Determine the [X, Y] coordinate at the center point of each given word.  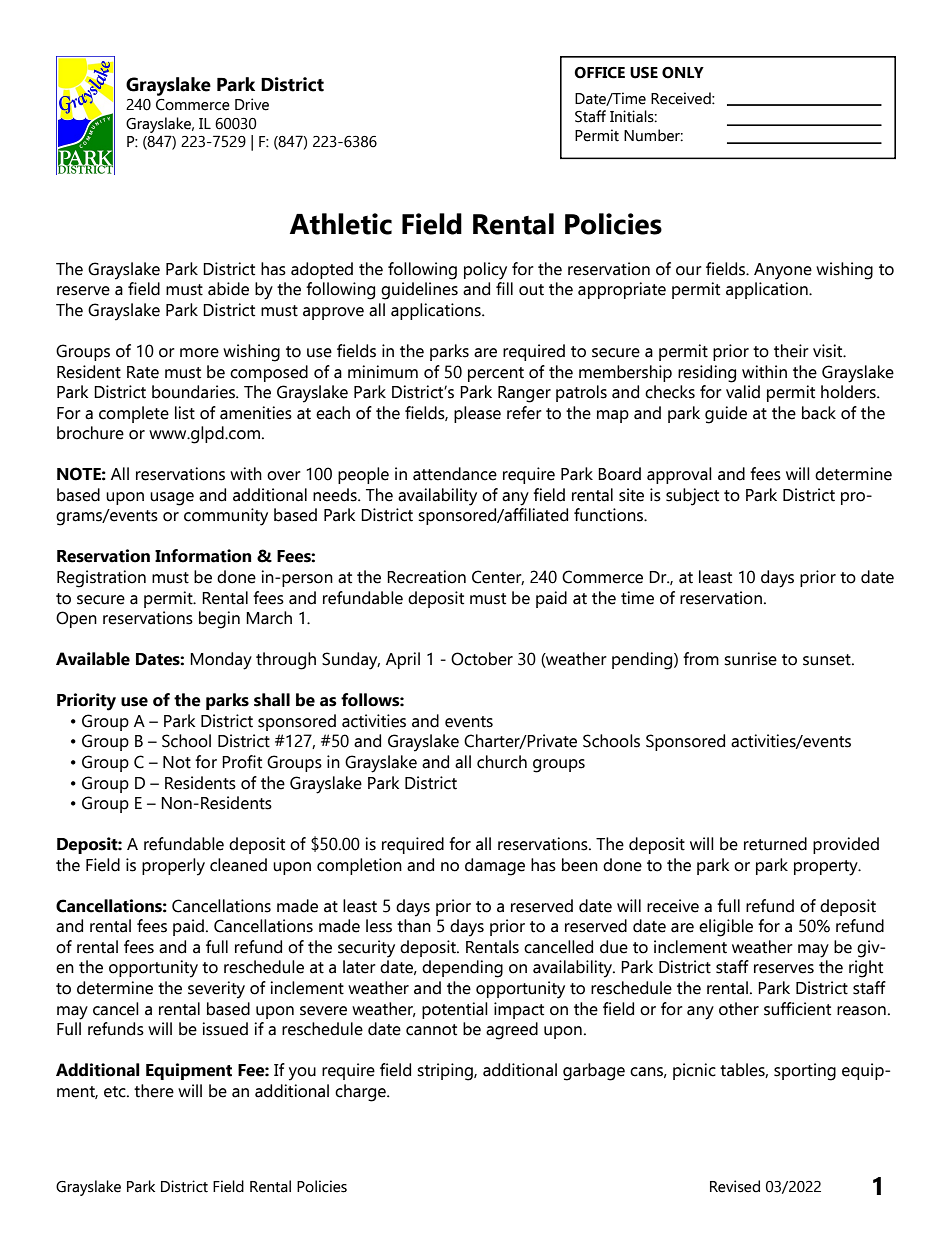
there [154, 1091]
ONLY [683, 73]
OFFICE [599, 73]
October [482, 659]
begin [219, 620]
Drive [252, 104]
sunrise [750, 659]
